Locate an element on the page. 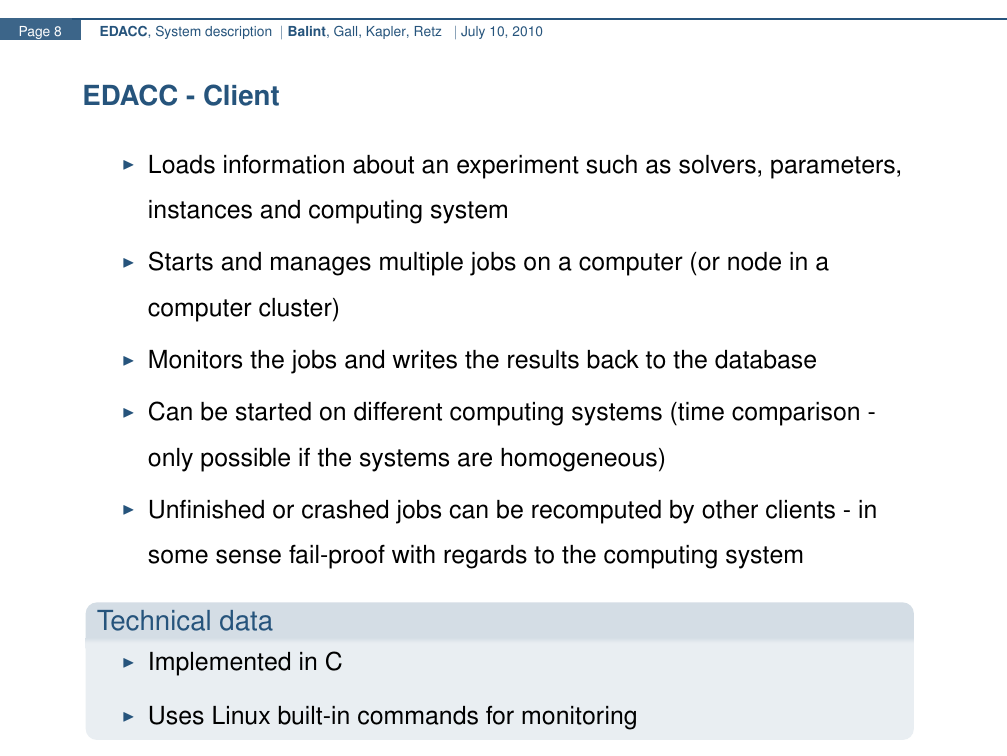 Image resolution: width=1007 pixels, height=756 pixels. Monitors is located at coordinates (195, 359).
